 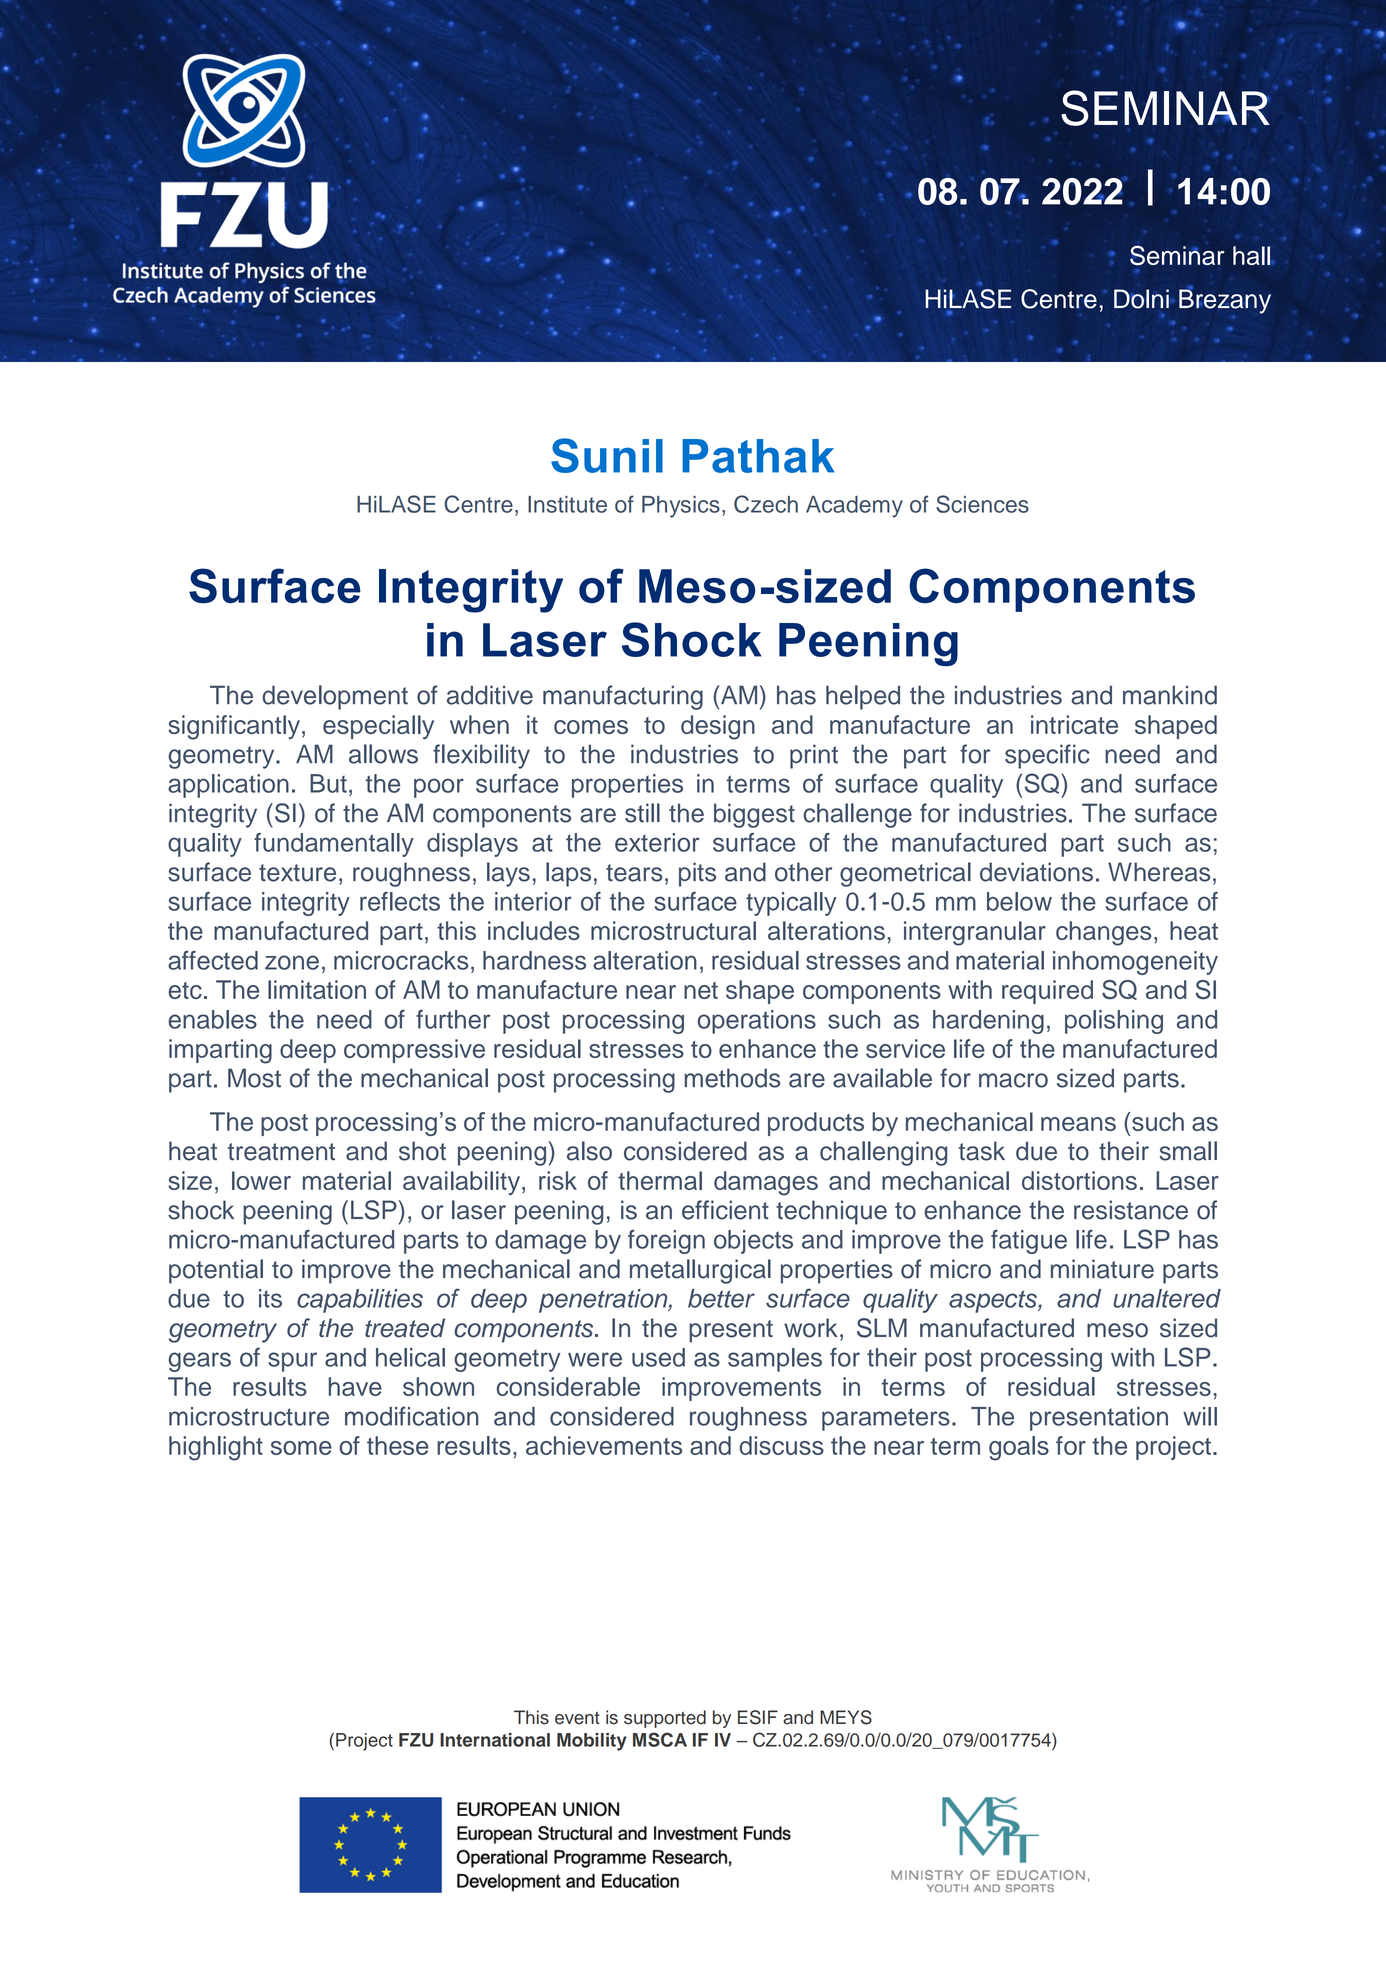 What do you see at coordinates (733, 1078) in the document?
I see `methods` at bounding box center [733, 1078].
